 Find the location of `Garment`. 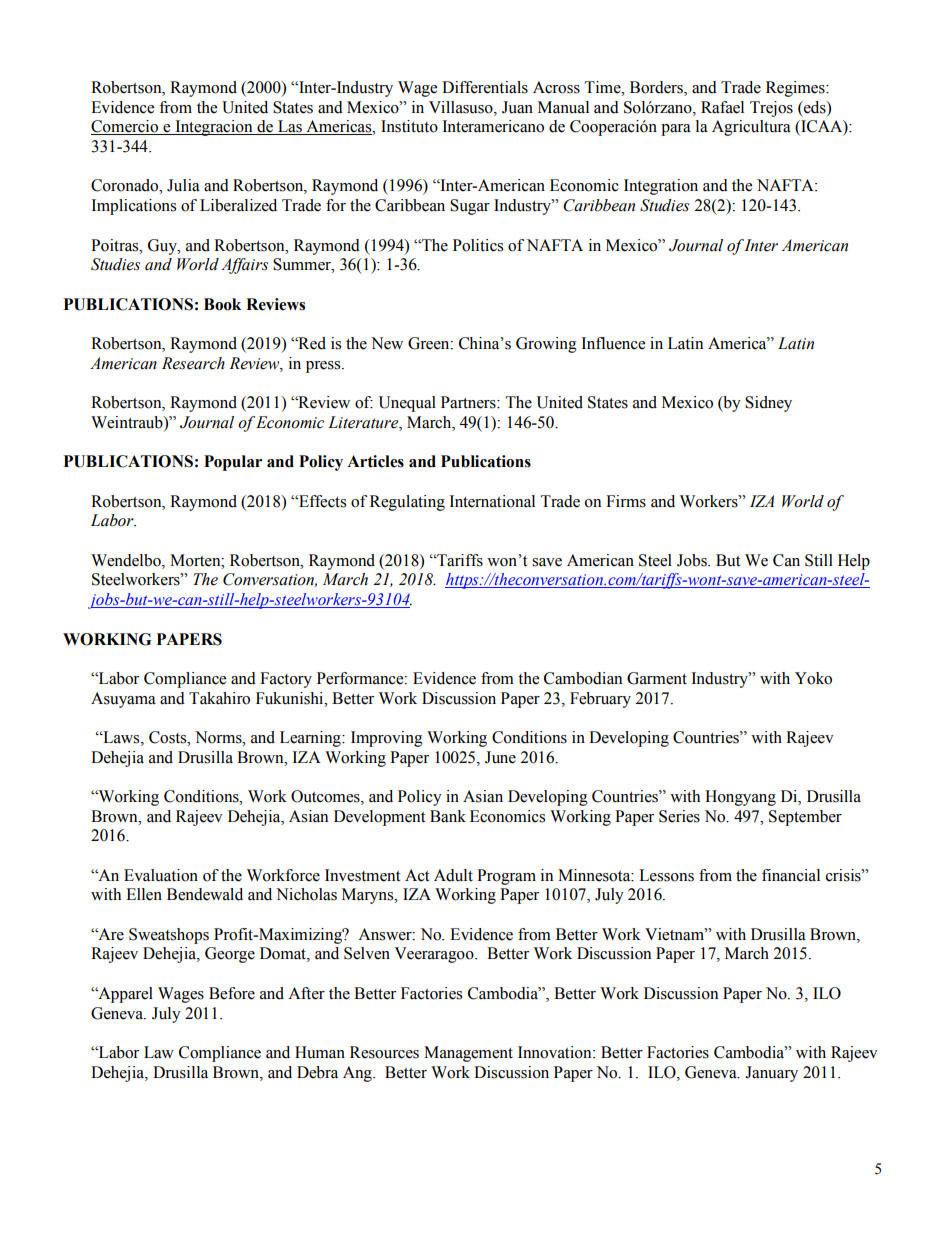

Garment is located at coordinates (657, 678).
